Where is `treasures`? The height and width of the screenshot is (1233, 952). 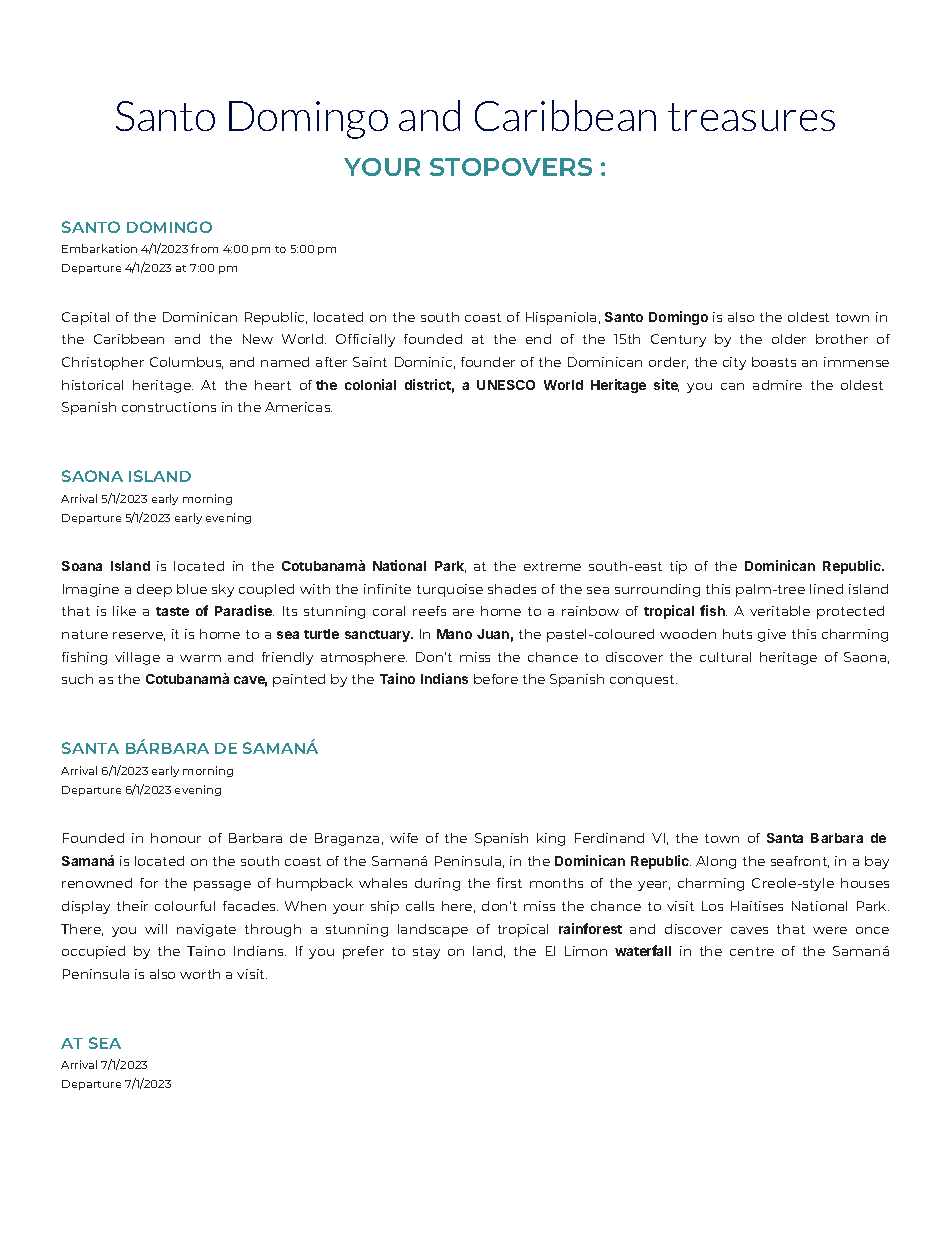 treasures is located at coordinates (751, 117).
